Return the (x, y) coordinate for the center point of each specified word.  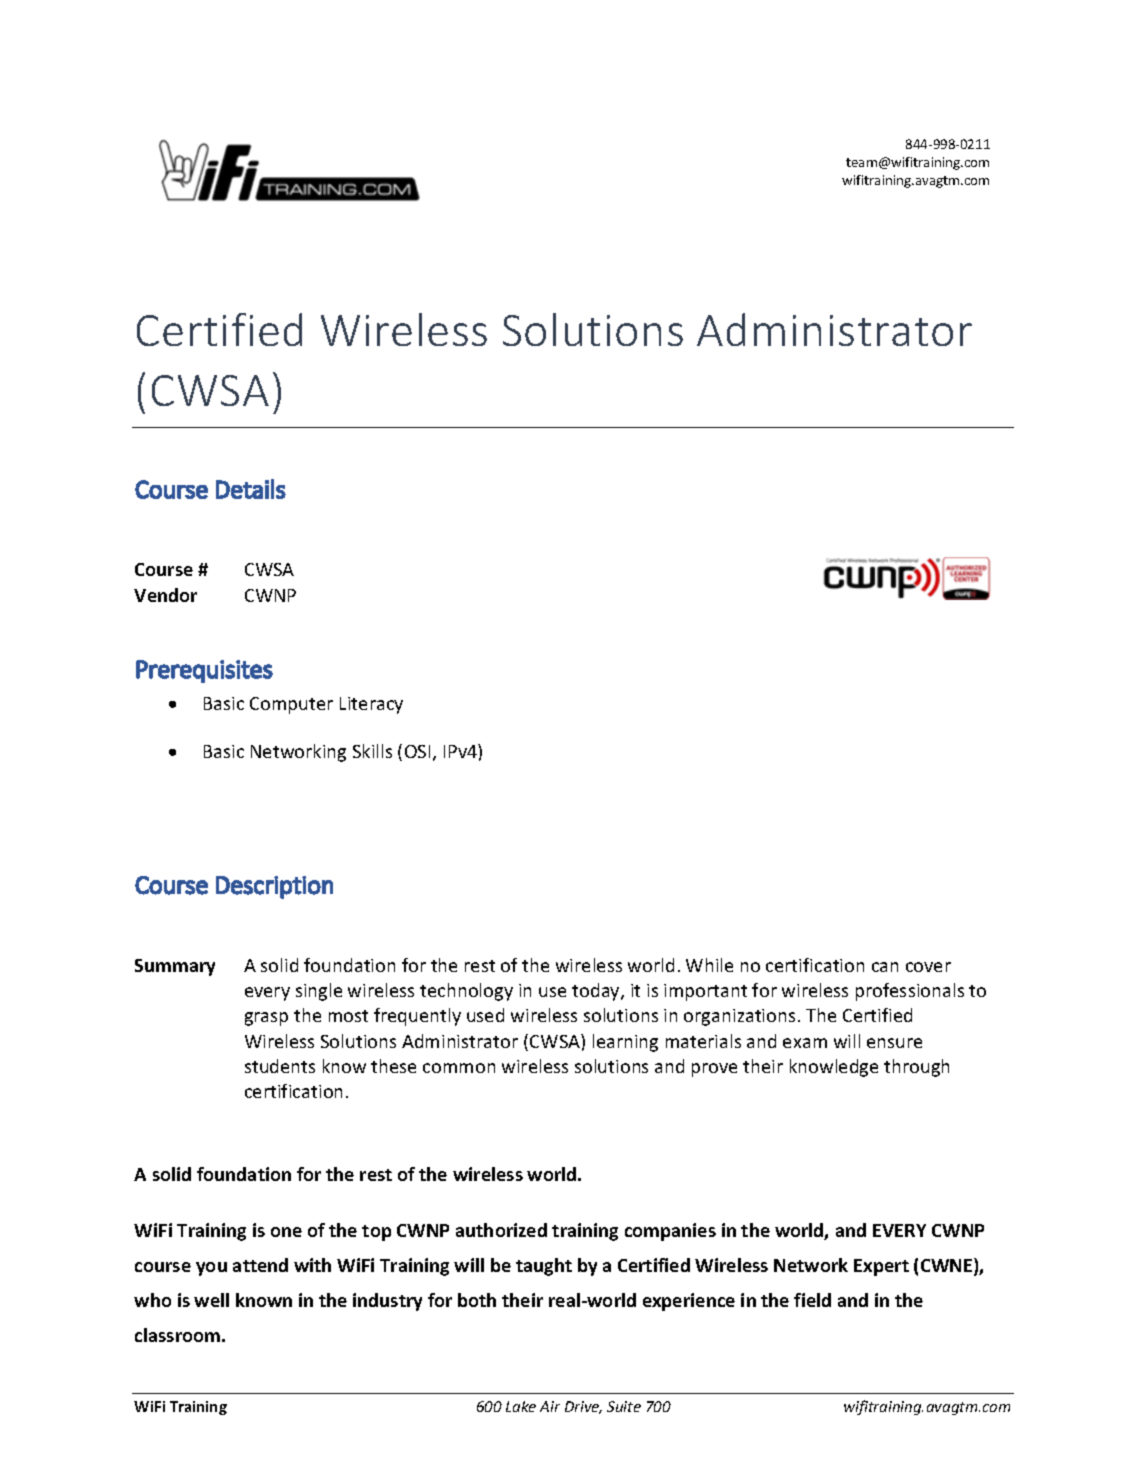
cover (928, 967)
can (885, 967)
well (211, 1300)
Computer (291, 705)
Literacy (371, 705)
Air (550, 1406)
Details (251, 489)
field (812, 1300)
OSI (417, 751)
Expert (881, 1267)
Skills (372, 751)
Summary (175, 967)
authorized (501, 1230)
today (597, 992)
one (286, 1232)
